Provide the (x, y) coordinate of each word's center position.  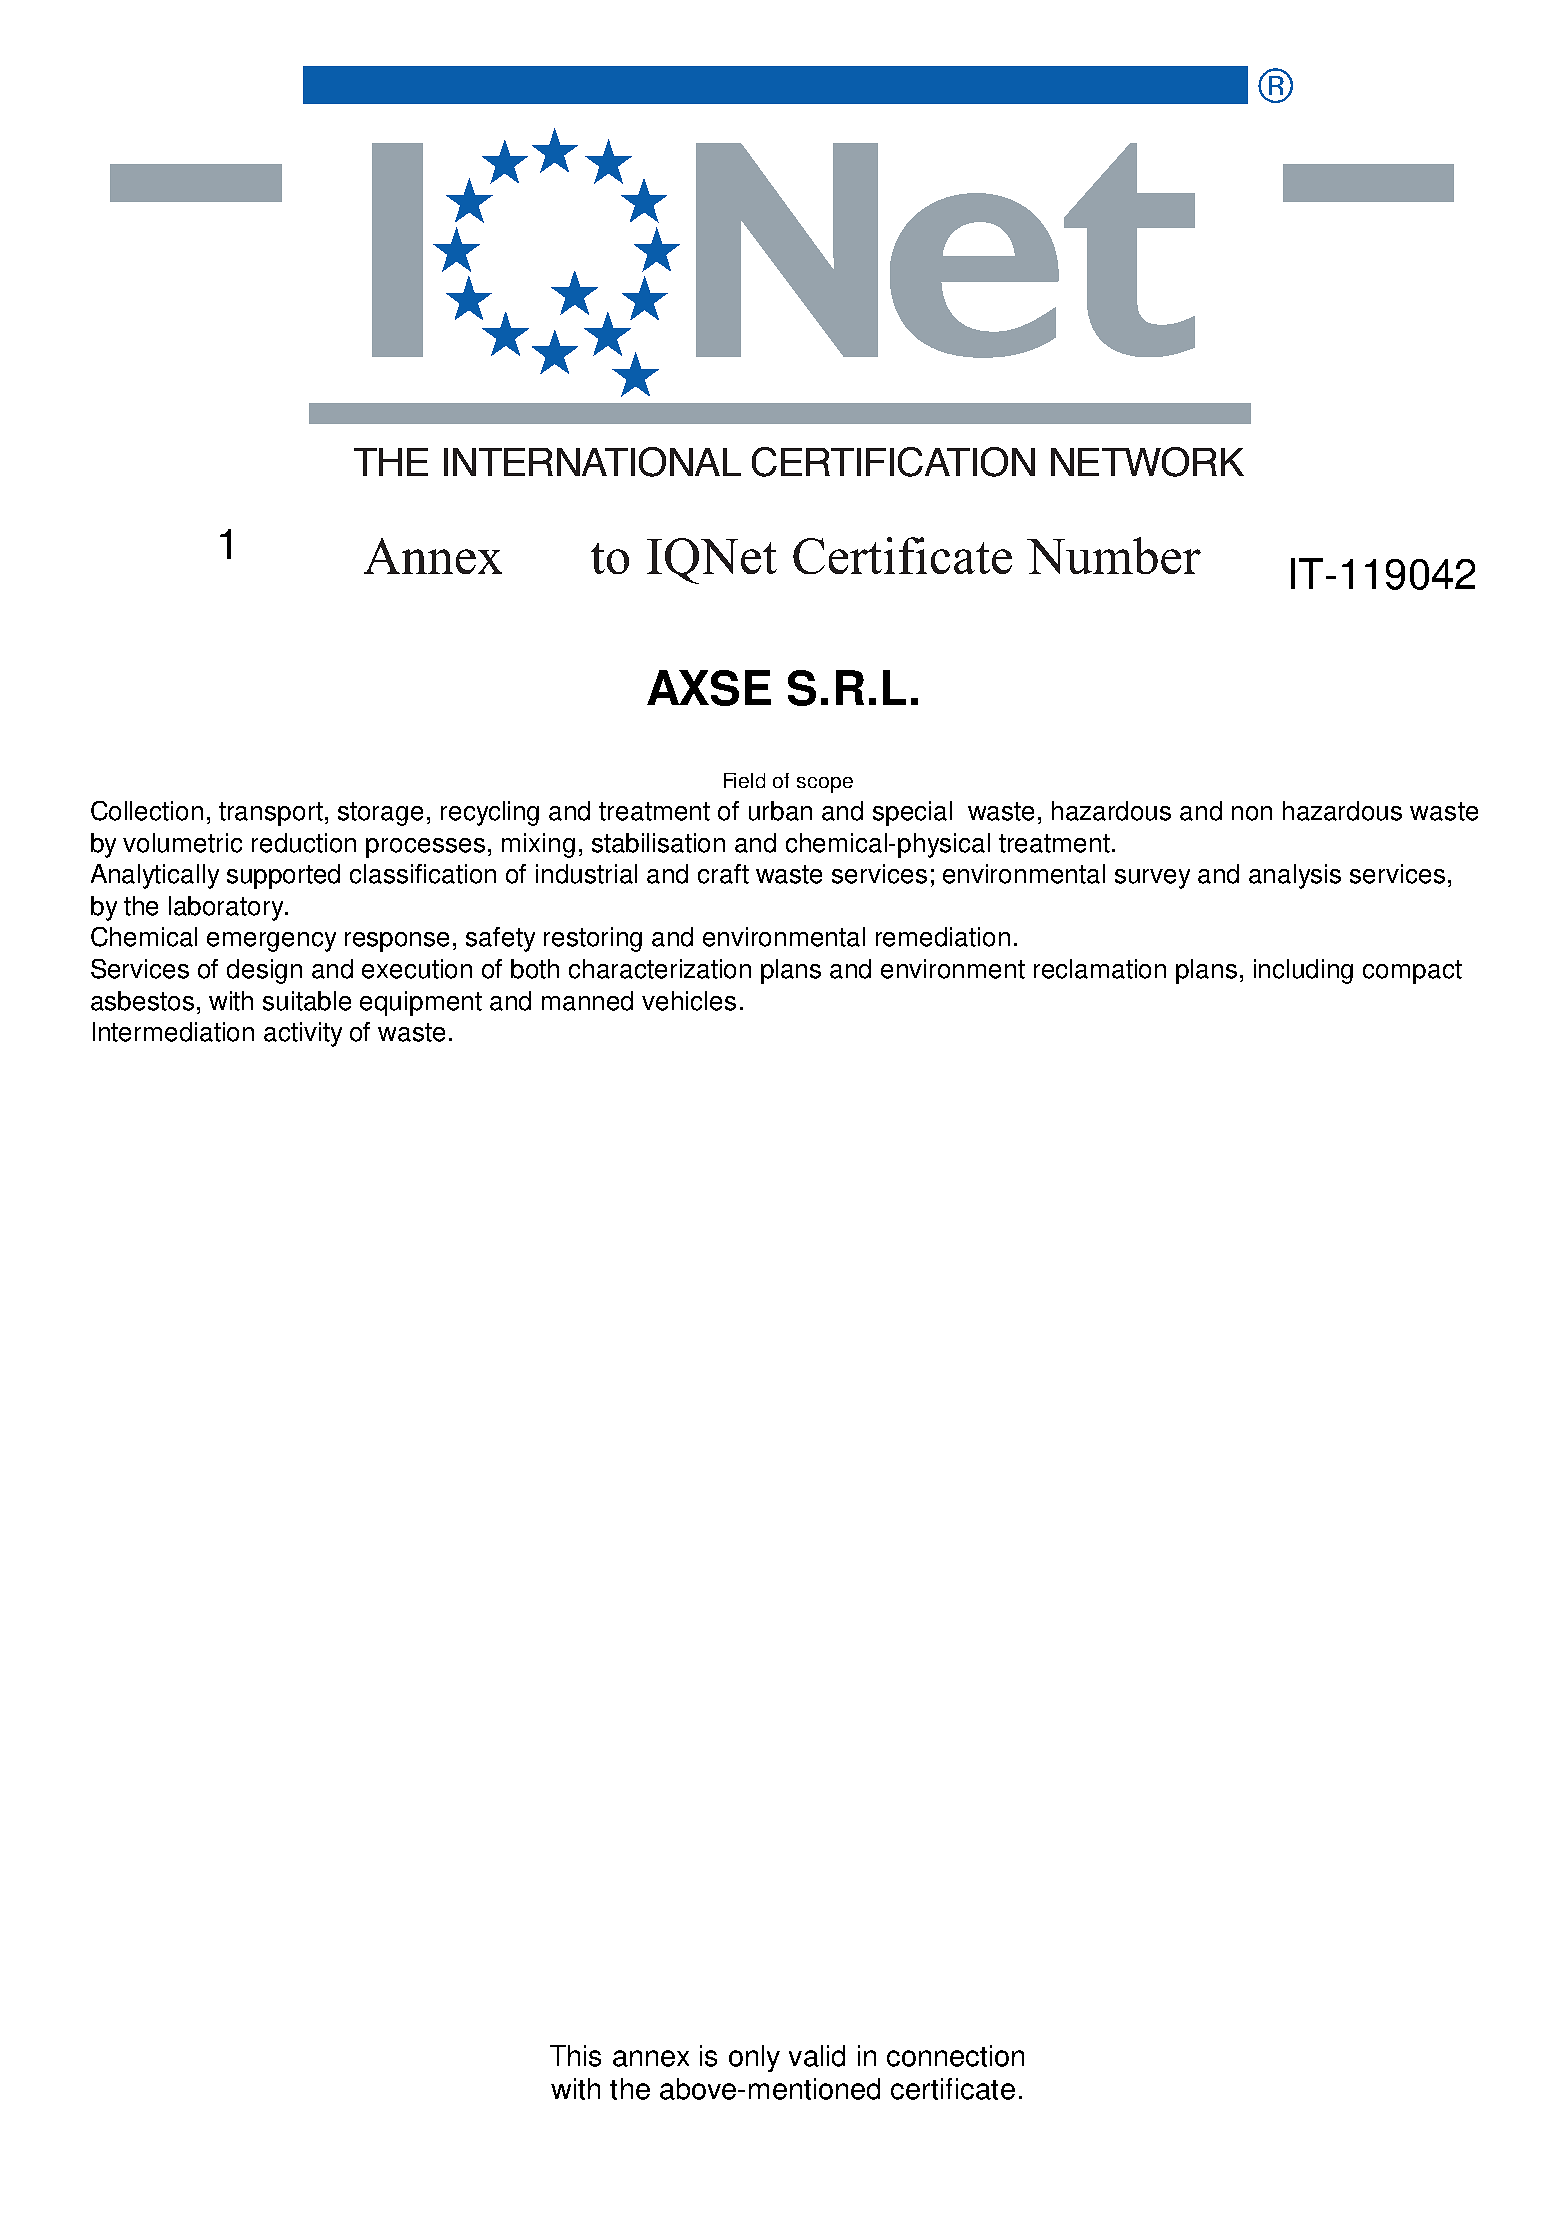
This (575, 2056)
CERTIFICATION (893, 462)
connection (955, 2056)
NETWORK (1147, 462)
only (754, 2058)
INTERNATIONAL (592, 462)
